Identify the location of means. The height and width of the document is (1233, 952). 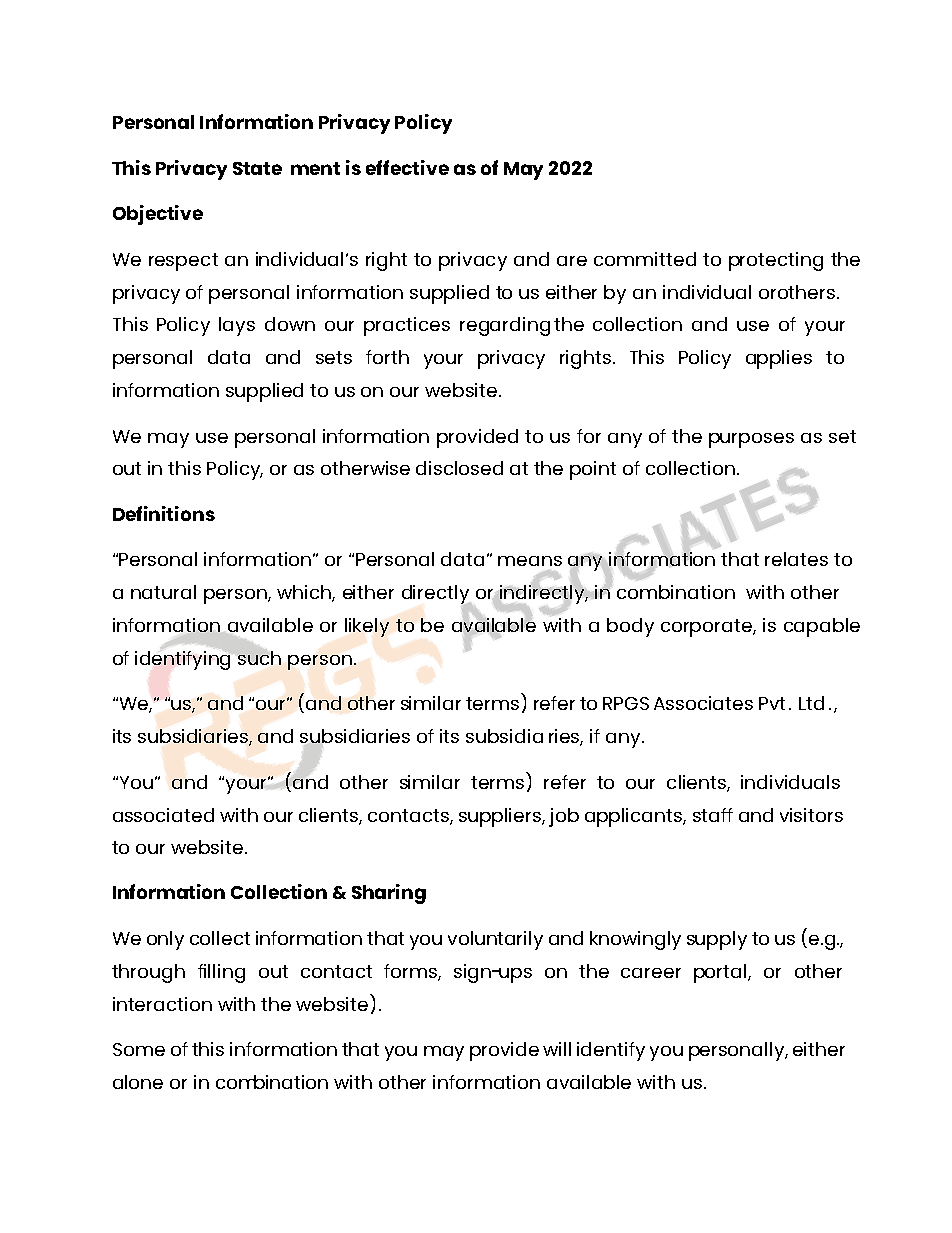
(530, 561).
